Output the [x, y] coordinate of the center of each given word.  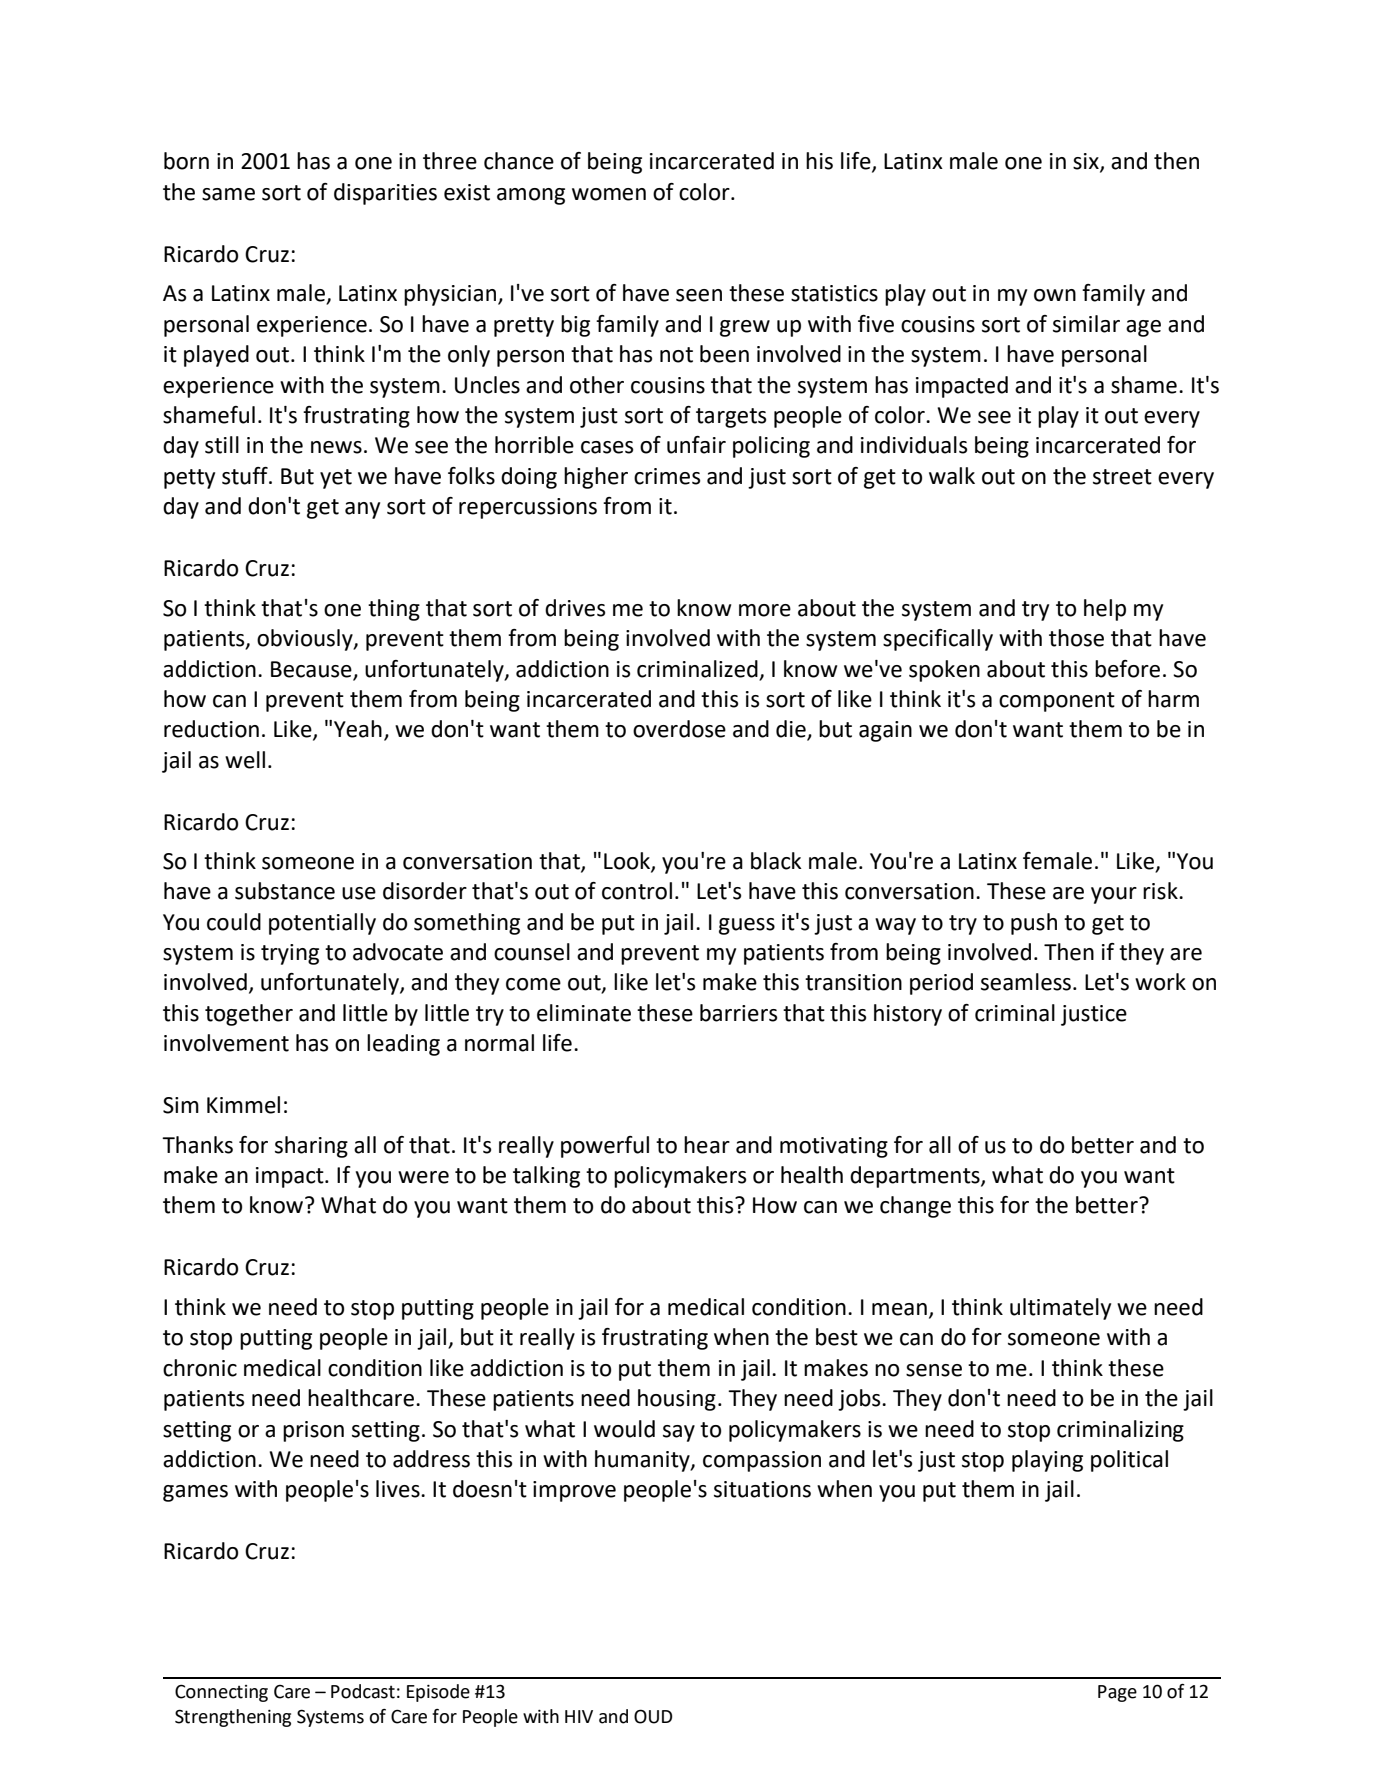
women [609, 194]
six [1087, 162]
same [228, 194]
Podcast [363, 1691]
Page [1117, 1693]
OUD [653, 1716]
